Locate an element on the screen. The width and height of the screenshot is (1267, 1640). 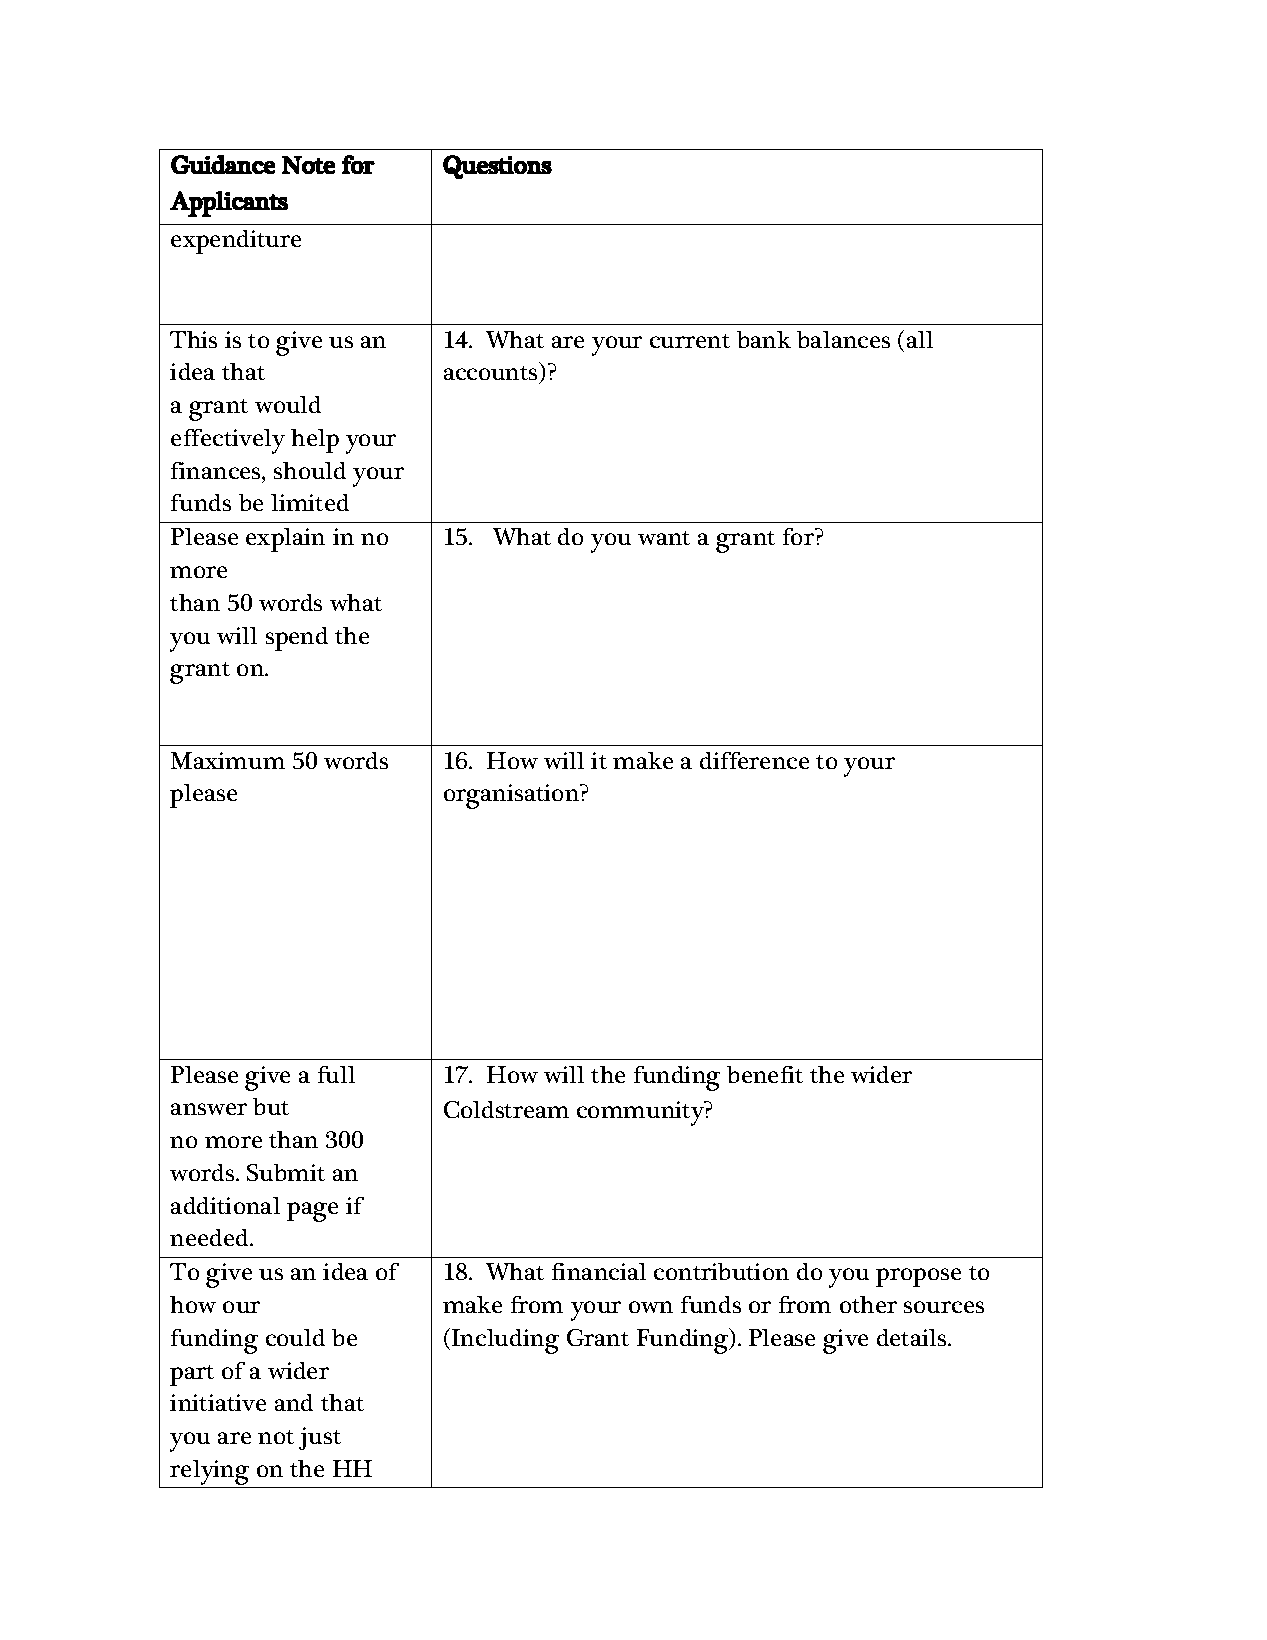
difference is located at coordinates (754, 760).
